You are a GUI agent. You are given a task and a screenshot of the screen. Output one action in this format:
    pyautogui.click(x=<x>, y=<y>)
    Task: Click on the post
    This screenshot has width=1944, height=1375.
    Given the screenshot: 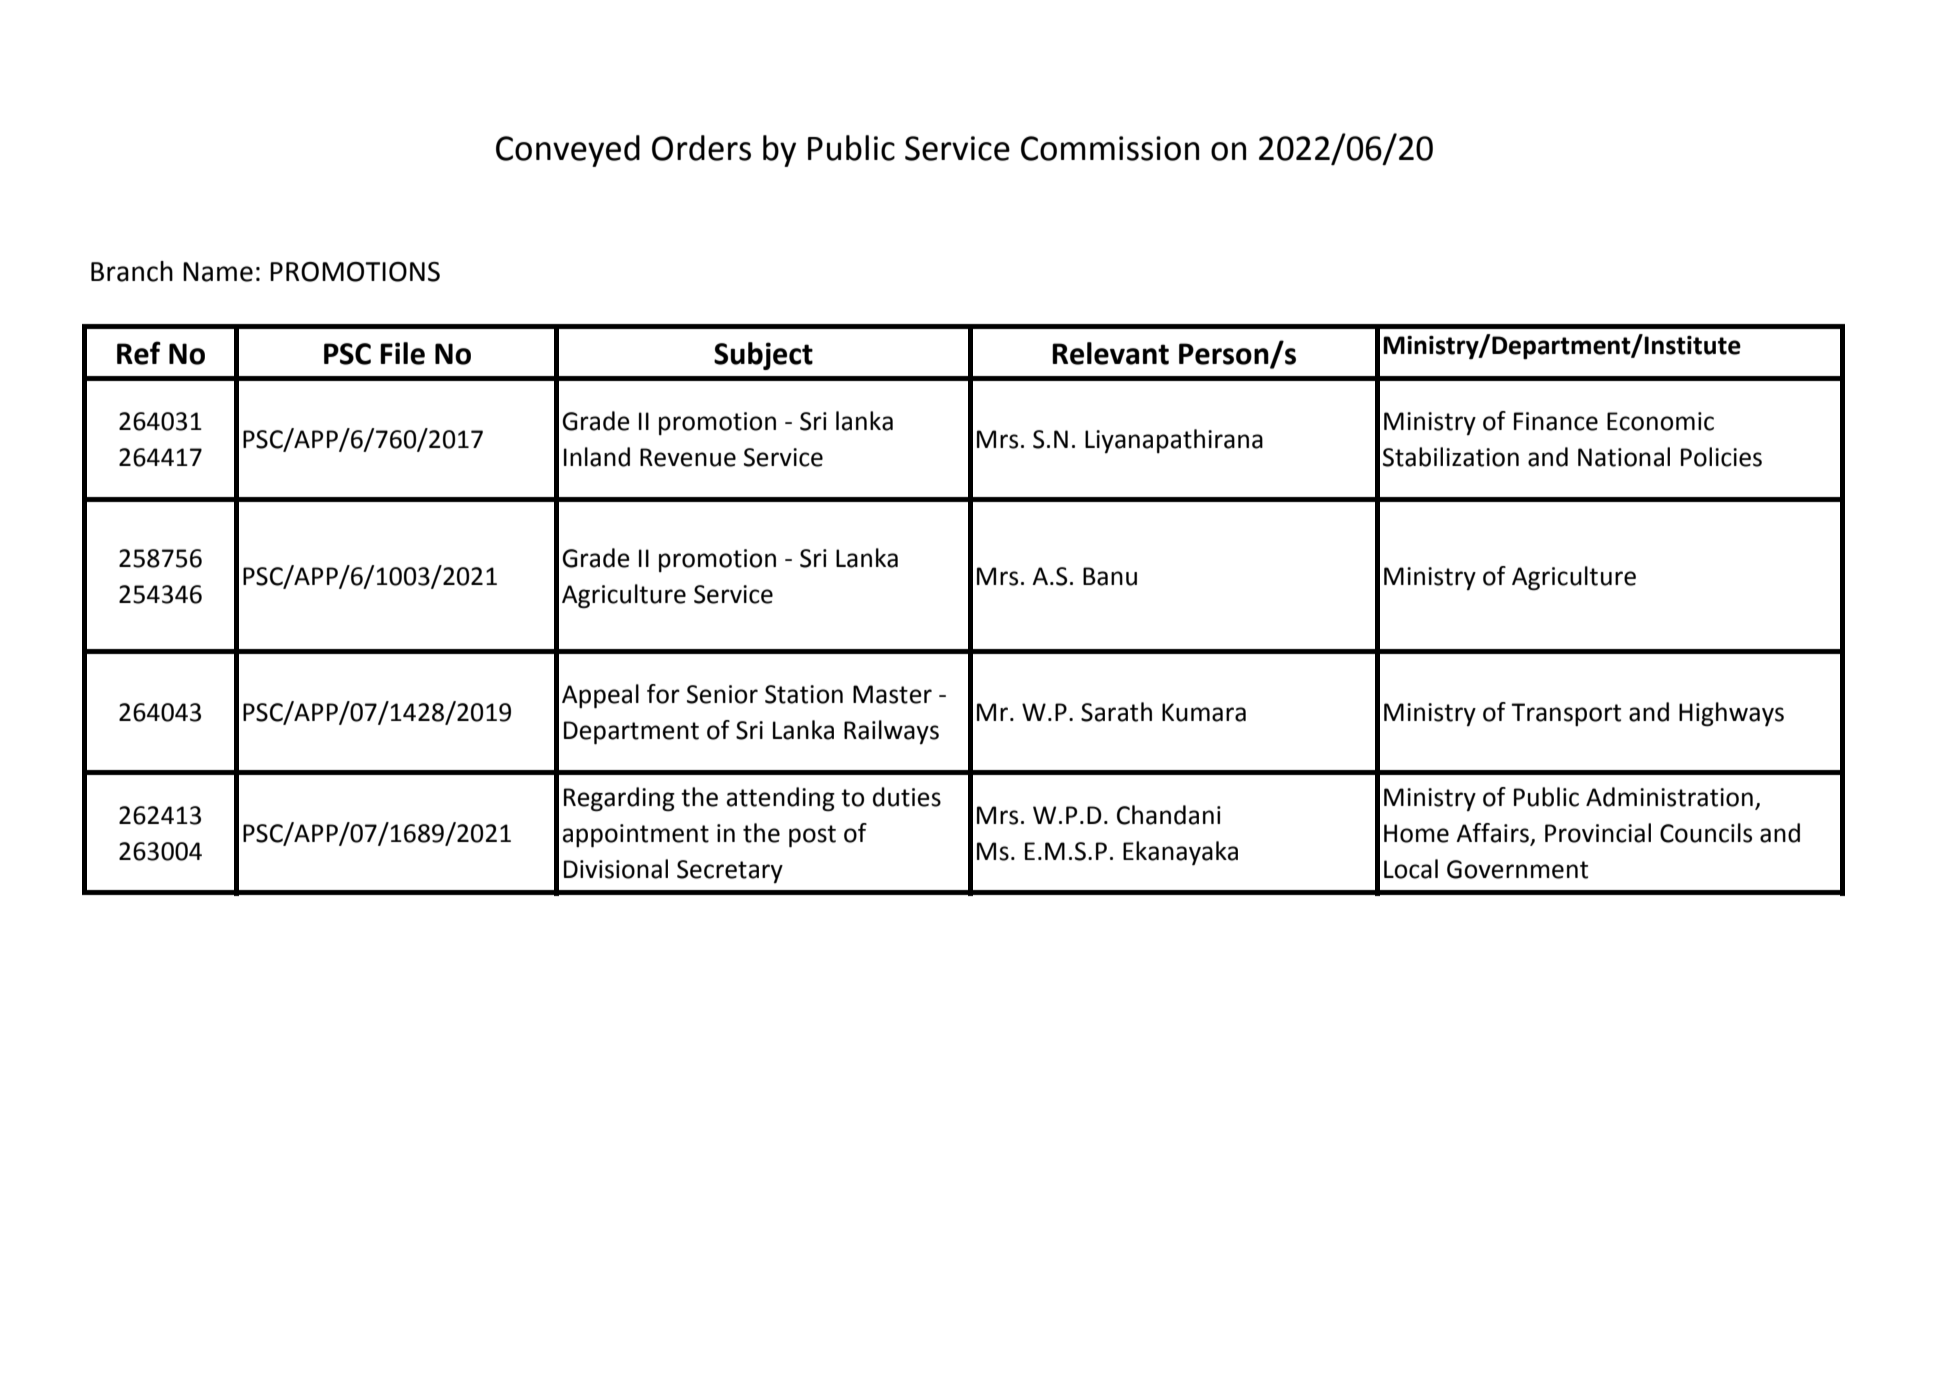 What is the action you would take?
    pyautogui.click(x=812, y=836)
